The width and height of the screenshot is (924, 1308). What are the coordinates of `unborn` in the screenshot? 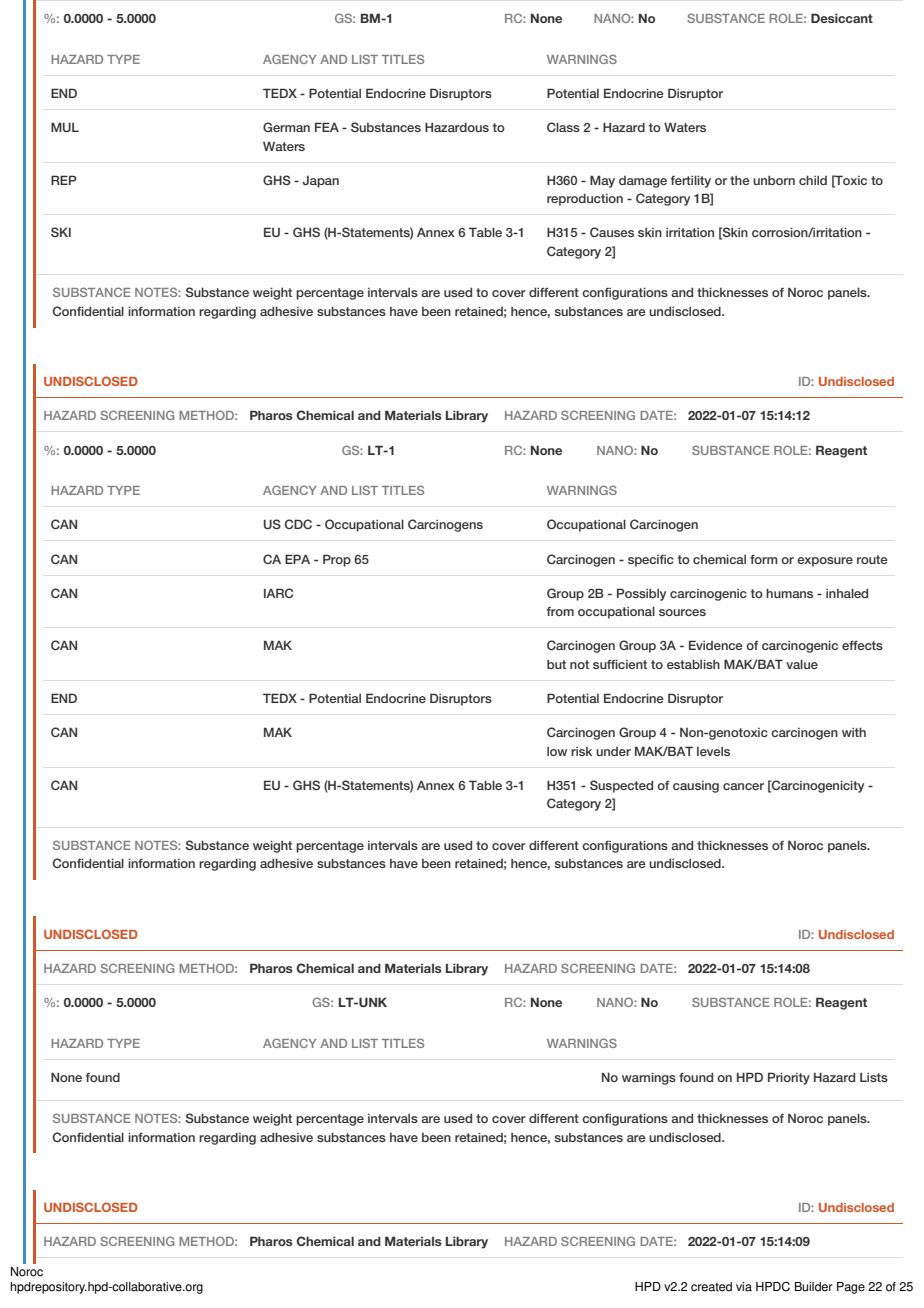 It's located at (774, 180).
